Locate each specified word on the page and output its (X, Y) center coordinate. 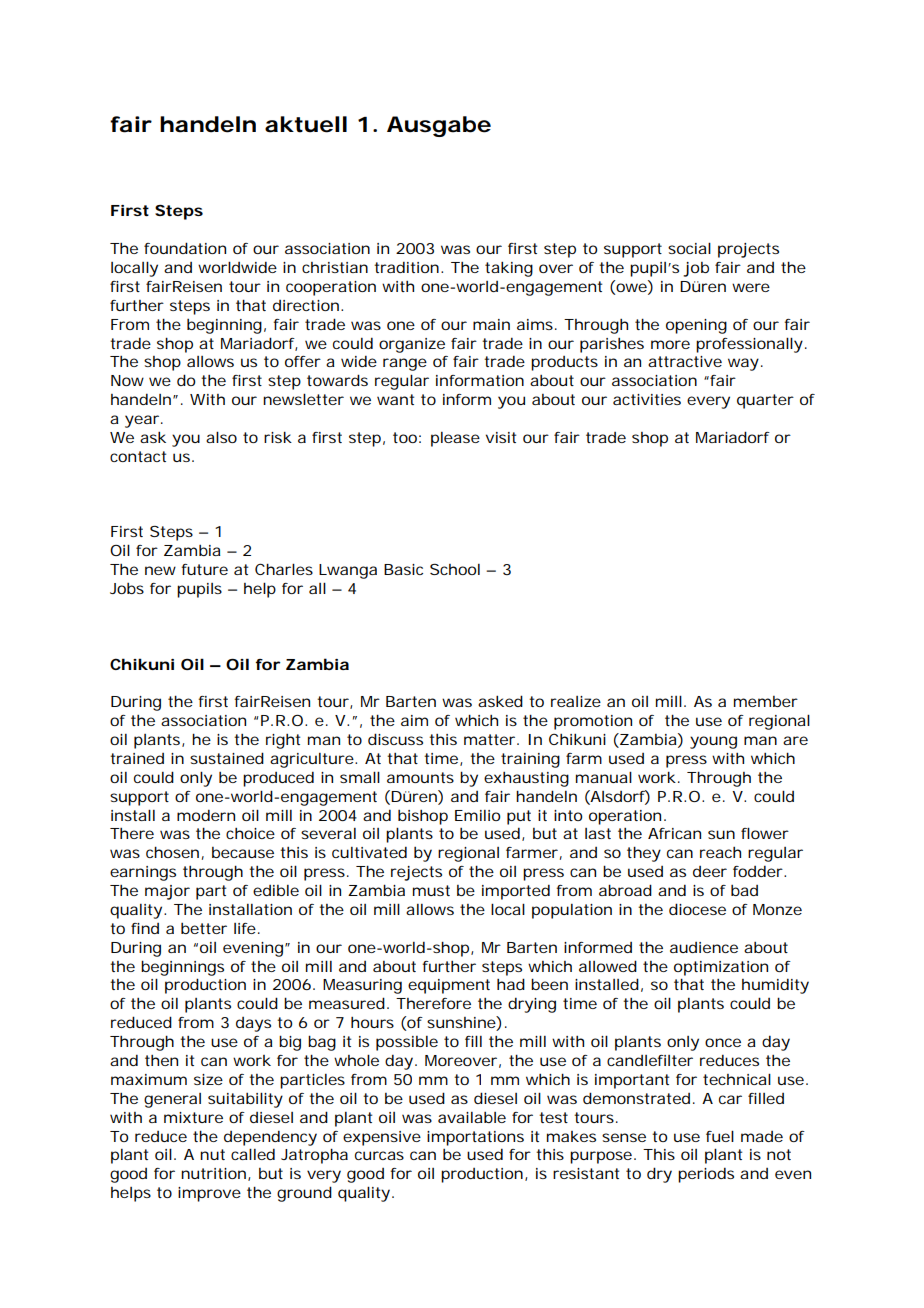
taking (509, 269)
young (713, 742)
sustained (227, 758)
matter (489, 739)
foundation (185, 248)
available (472, 1117)
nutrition (213, 1173)
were (751, 287)
